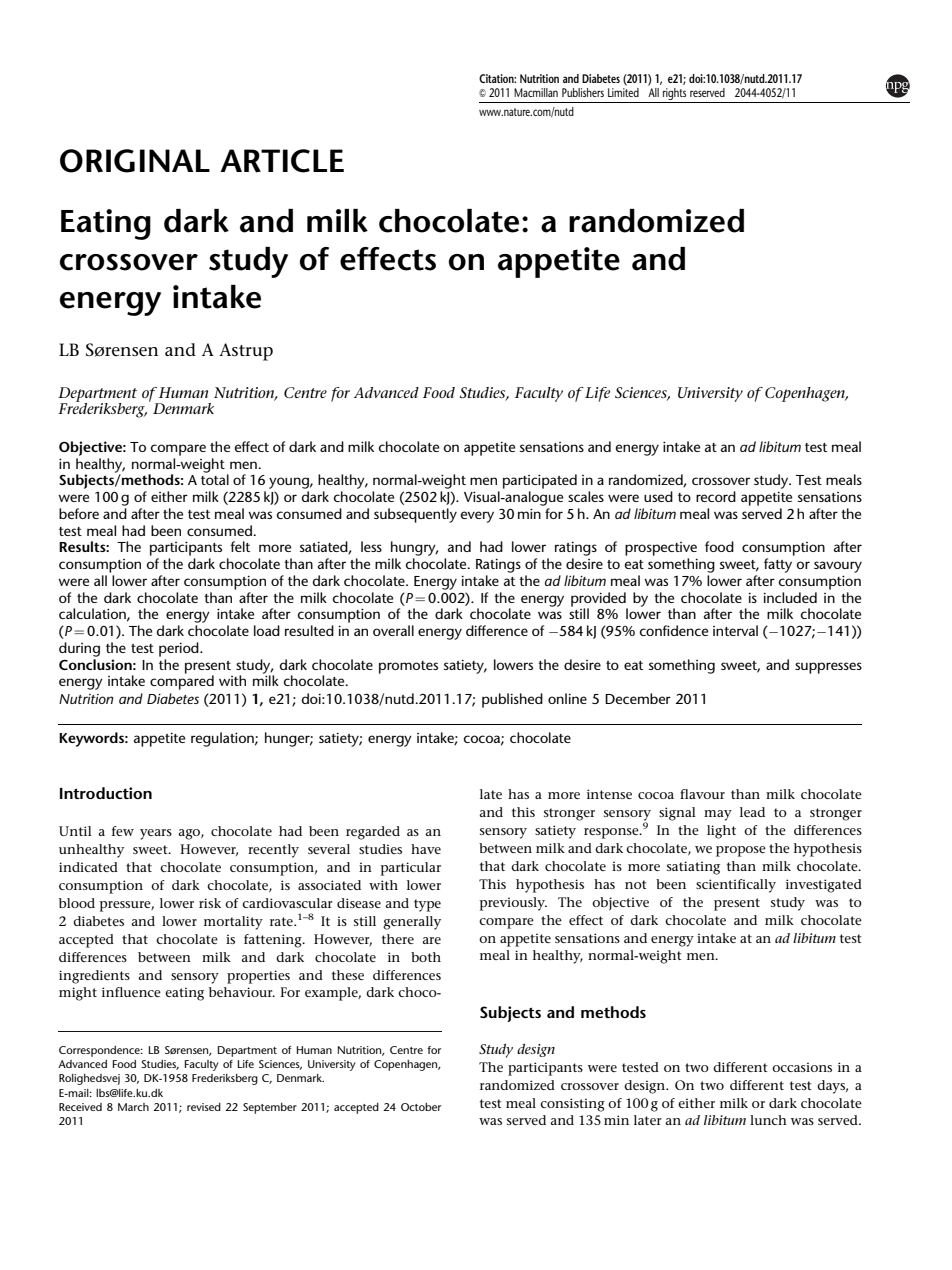 This screenshot has height=1270, width=952. Describe the element at coordinates (180, 649) in the screenshot. I see `period` at that location.
